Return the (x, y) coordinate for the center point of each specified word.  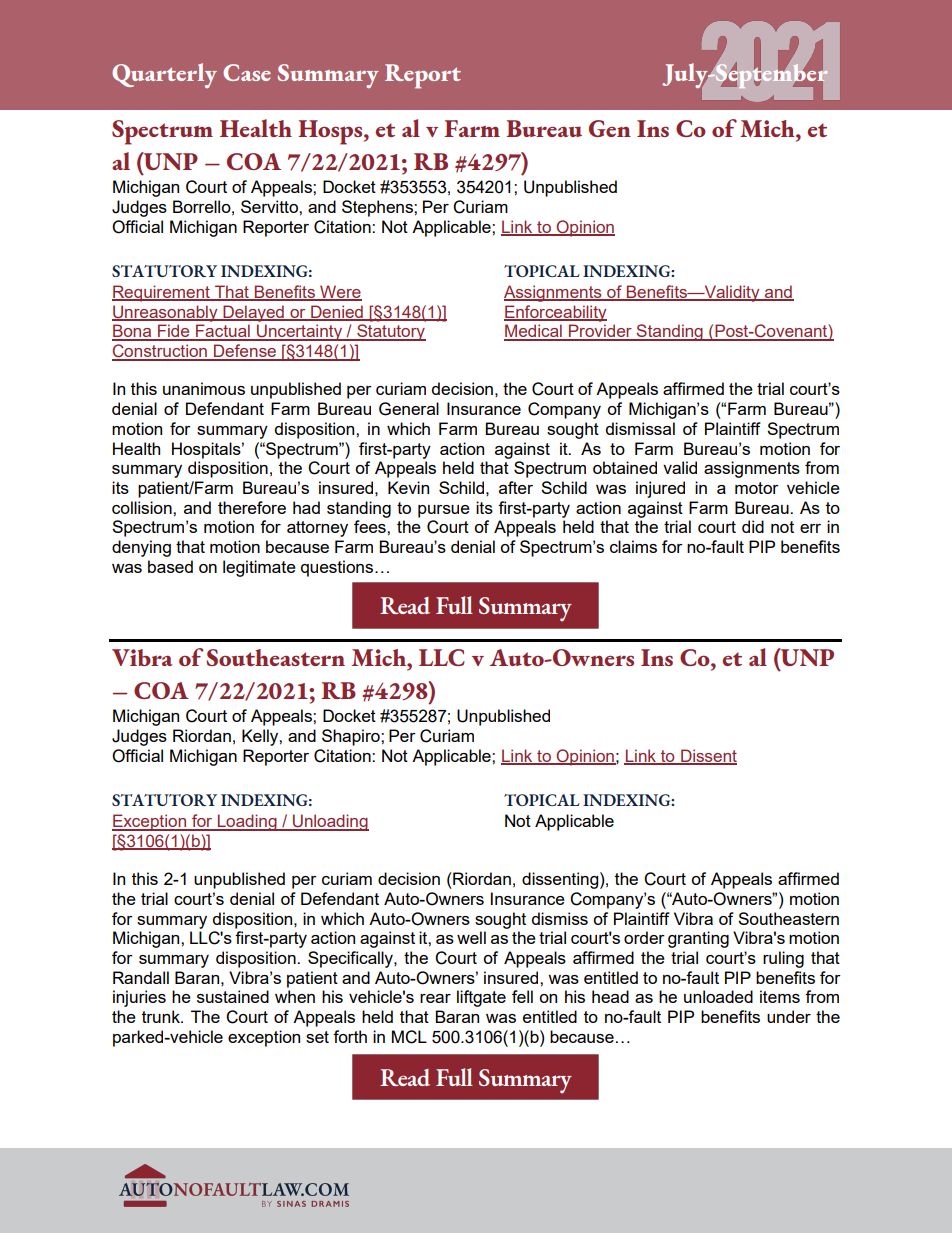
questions (337, 568)
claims (633, 546)
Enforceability (555, 313)
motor (757, 488)
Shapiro (352, 737)
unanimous (204, 388)
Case (247, 72)
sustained (233, 996)
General (409, 409)
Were (340, 293)
